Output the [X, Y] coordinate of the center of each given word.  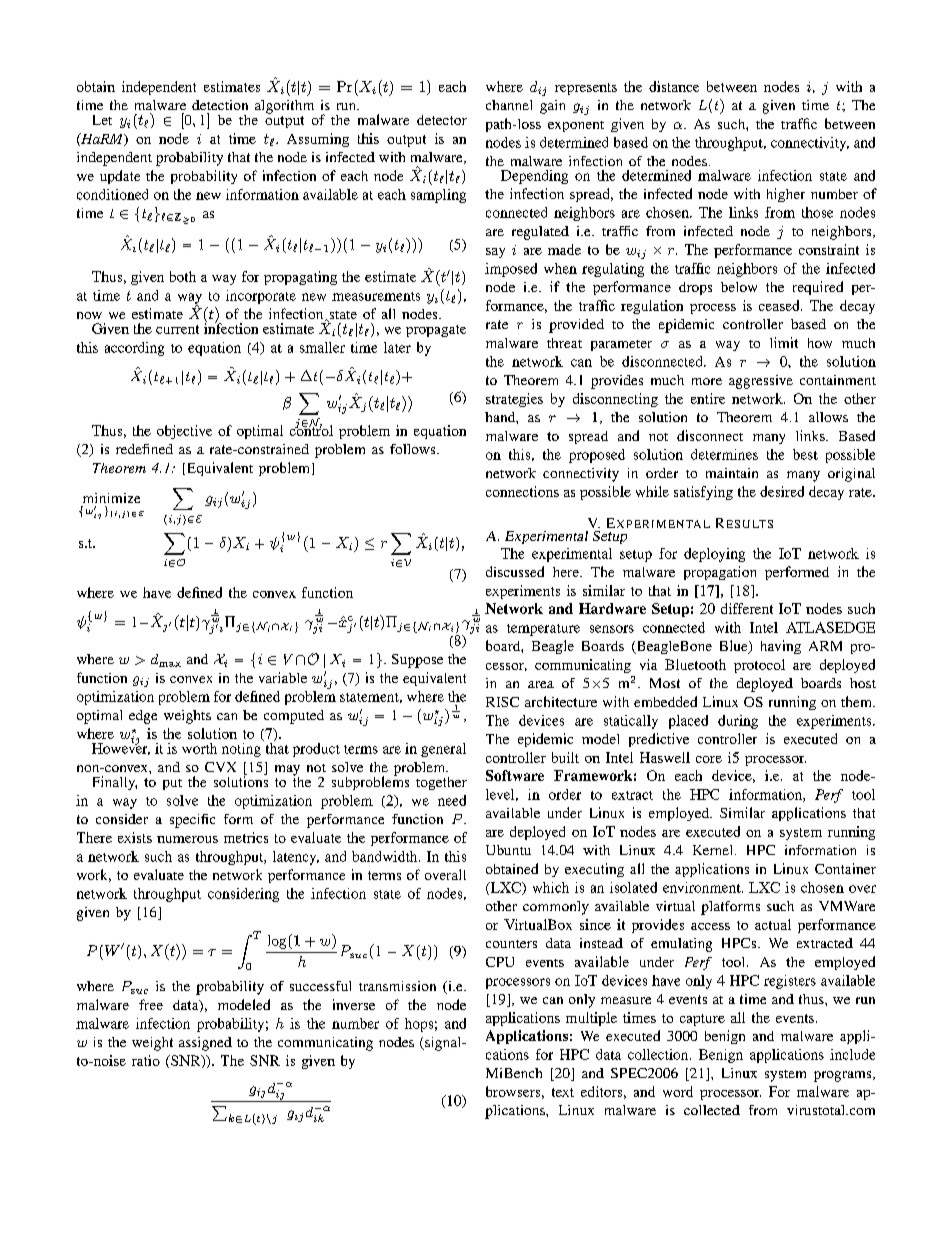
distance [674, 86]
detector [442, 120]
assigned [205, 1044]
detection [220, 105]
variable [283, 677]
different [747, 608]
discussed [515, 571]
